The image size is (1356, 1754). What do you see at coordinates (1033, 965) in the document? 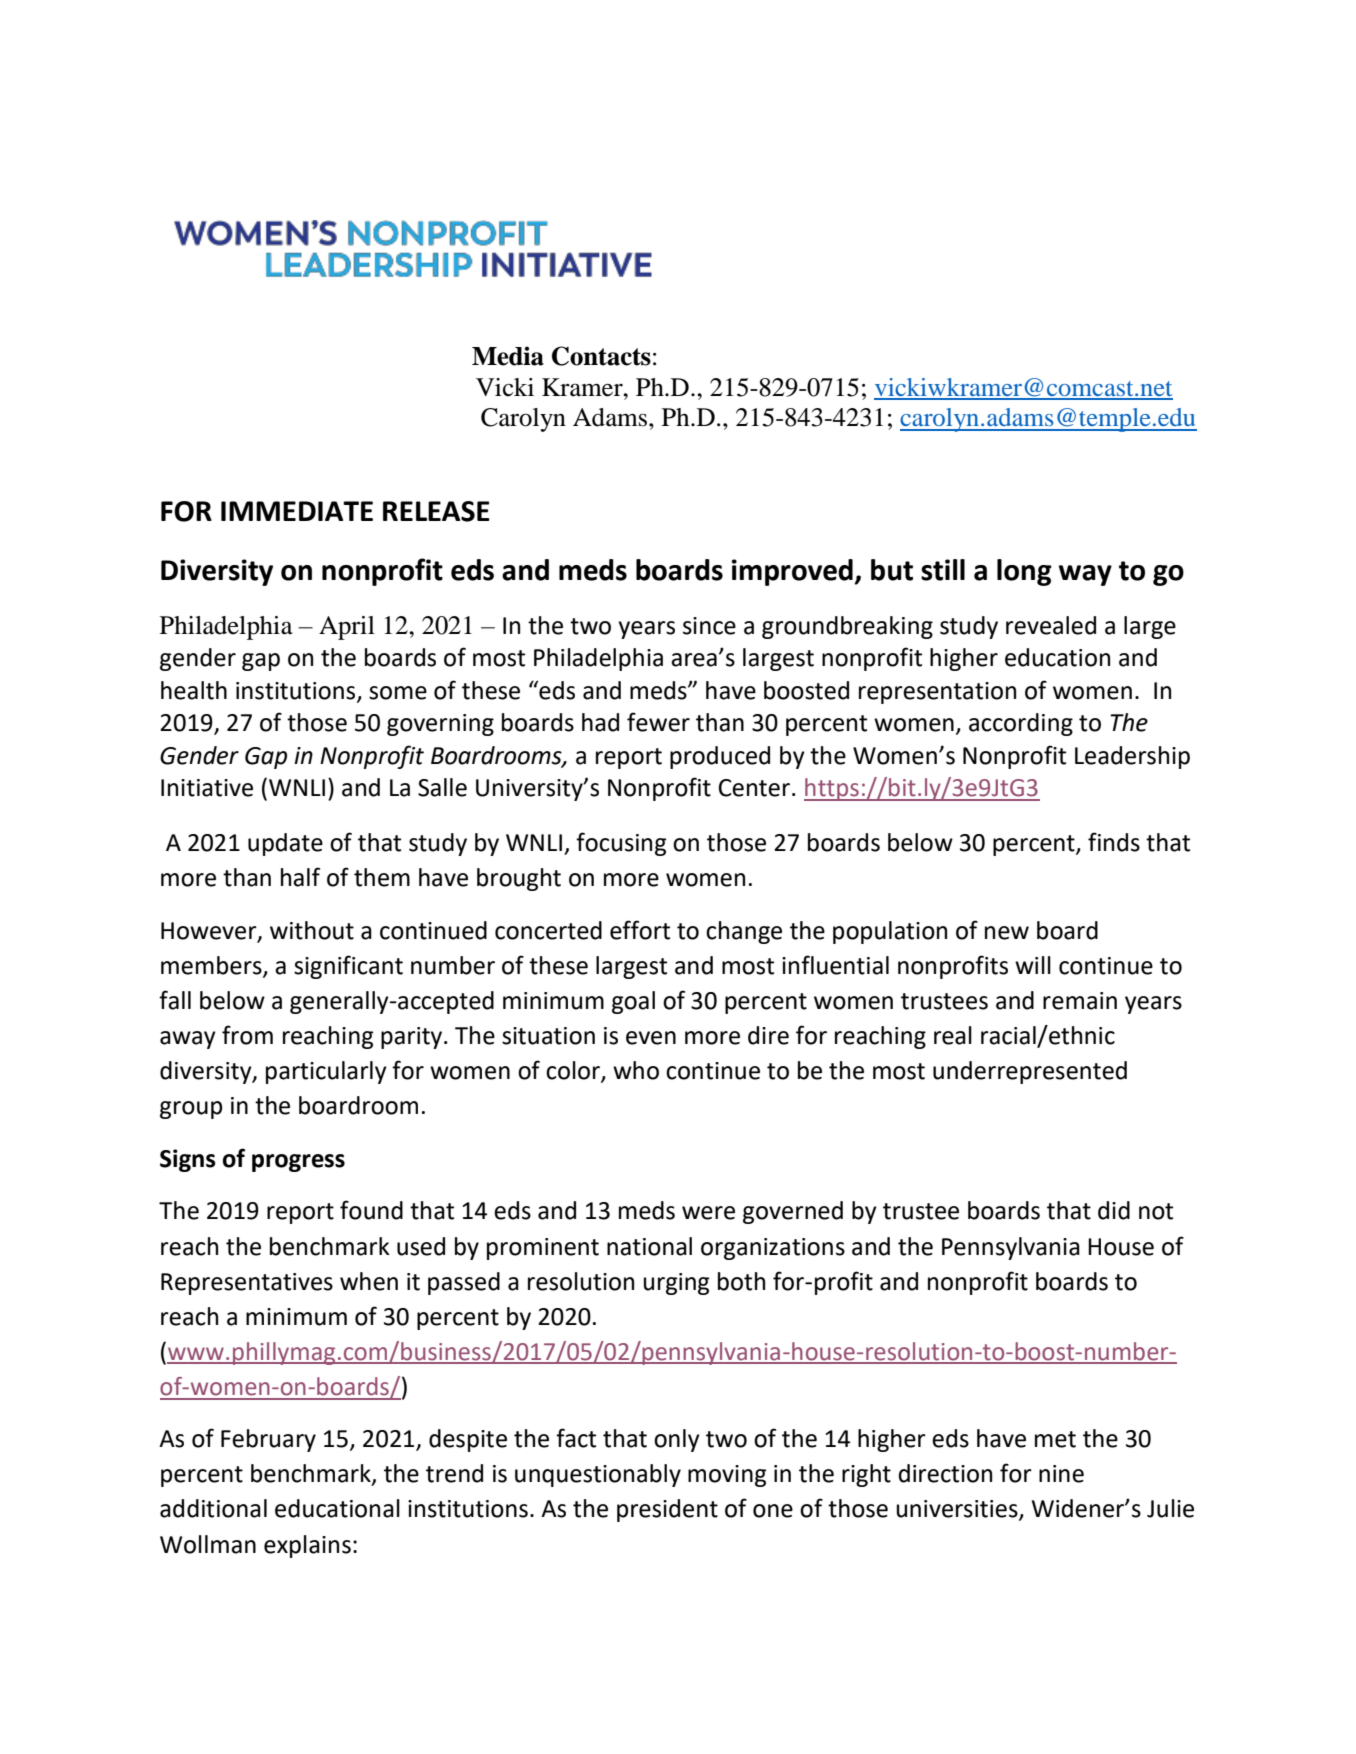
I see `will` at bounding box center [1033, 965].
